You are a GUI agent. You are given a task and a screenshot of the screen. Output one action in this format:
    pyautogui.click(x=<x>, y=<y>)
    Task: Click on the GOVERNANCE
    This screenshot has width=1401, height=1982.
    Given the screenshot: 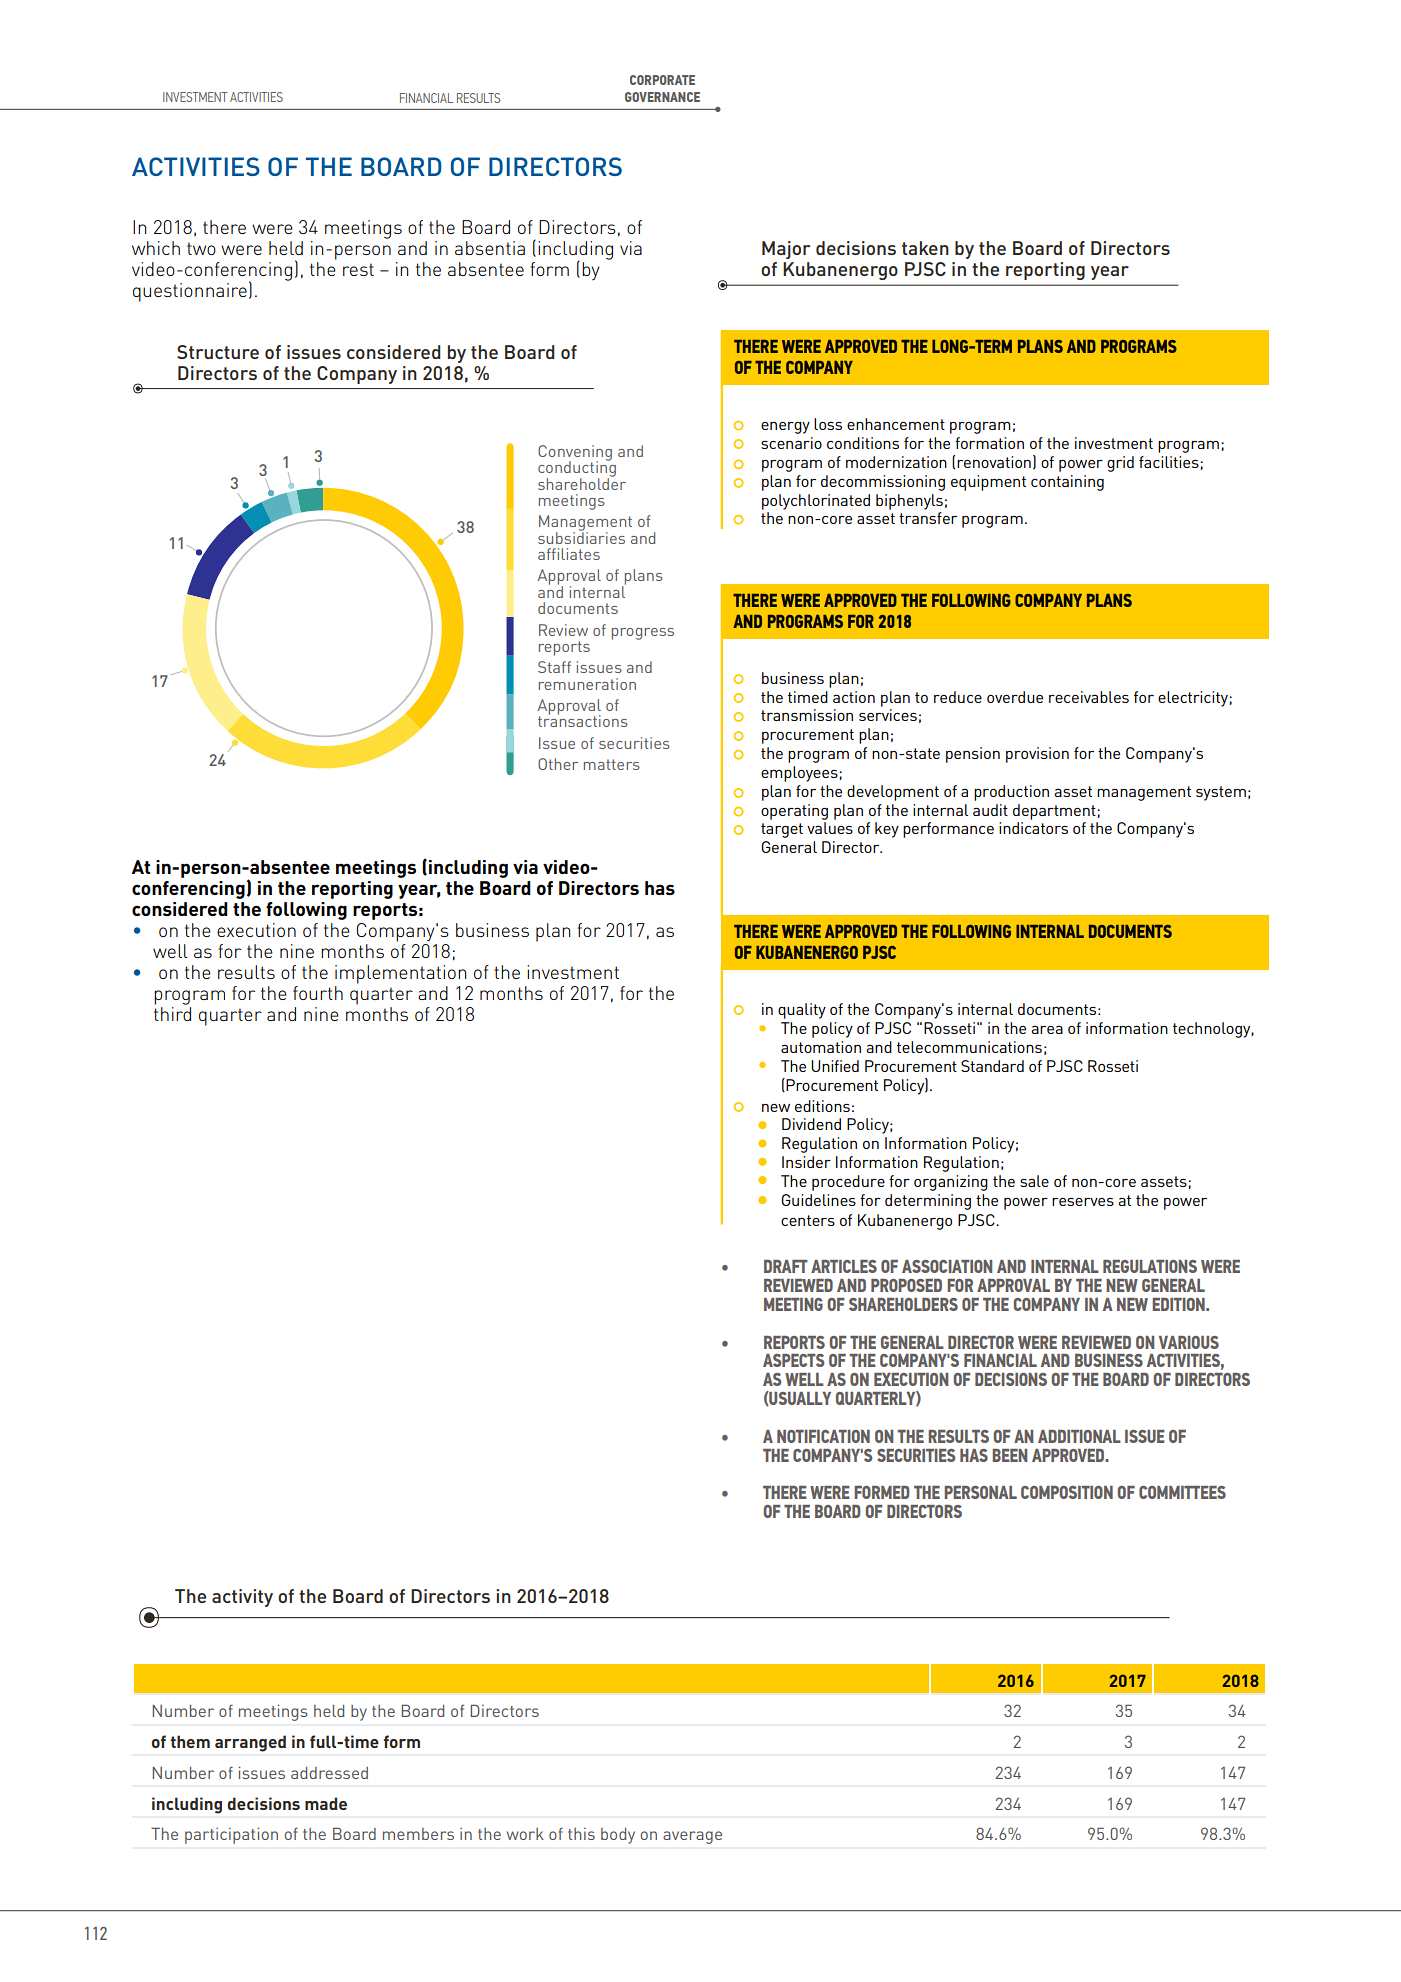 What is the action you would take?
    pyautogui.click(x=662, y=97)
